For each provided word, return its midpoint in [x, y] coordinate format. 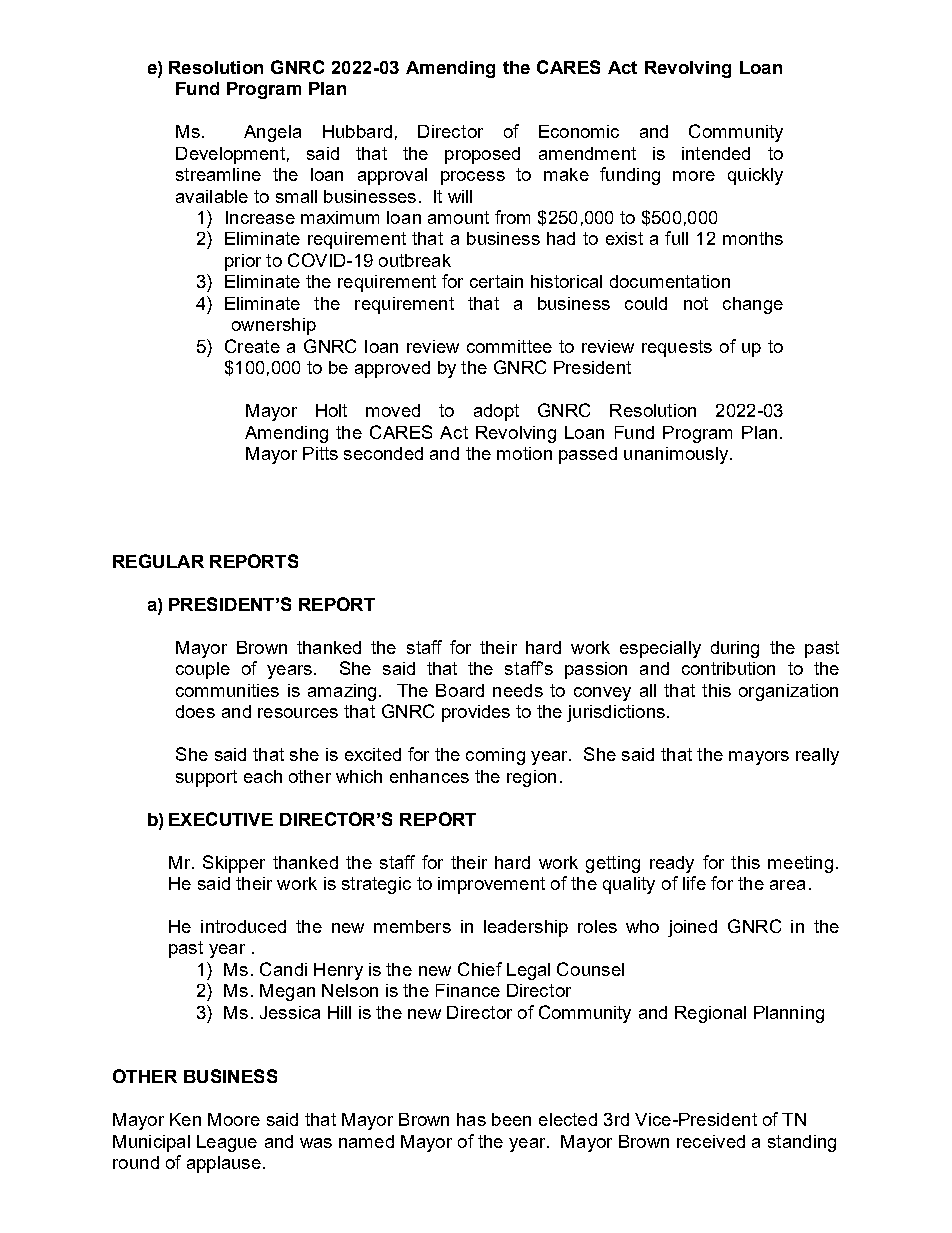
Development [230, 155]
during [735, 649]
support [206, 778]
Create [252, 346]
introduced [243, 926]
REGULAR [158, 561]
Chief [480, 969]
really [817, 756]
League [227, 1143]
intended [716, 153]
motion [524, 453]
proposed [482, 155]
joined [692, 928]
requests [677, 348]
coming [495, 756]
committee [509, 346]
